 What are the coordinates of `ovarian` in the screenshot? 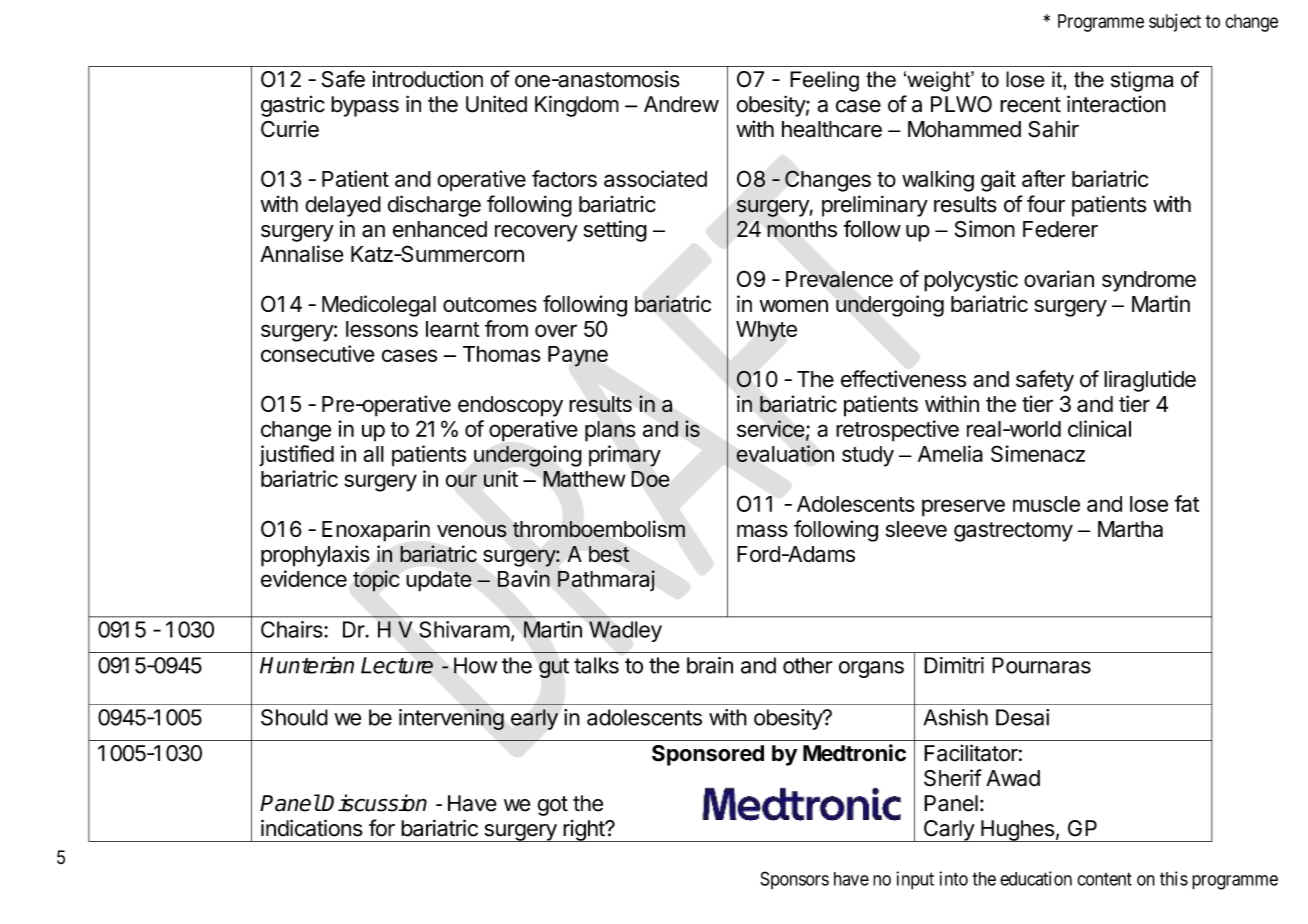 It's located at (1059, 279).
